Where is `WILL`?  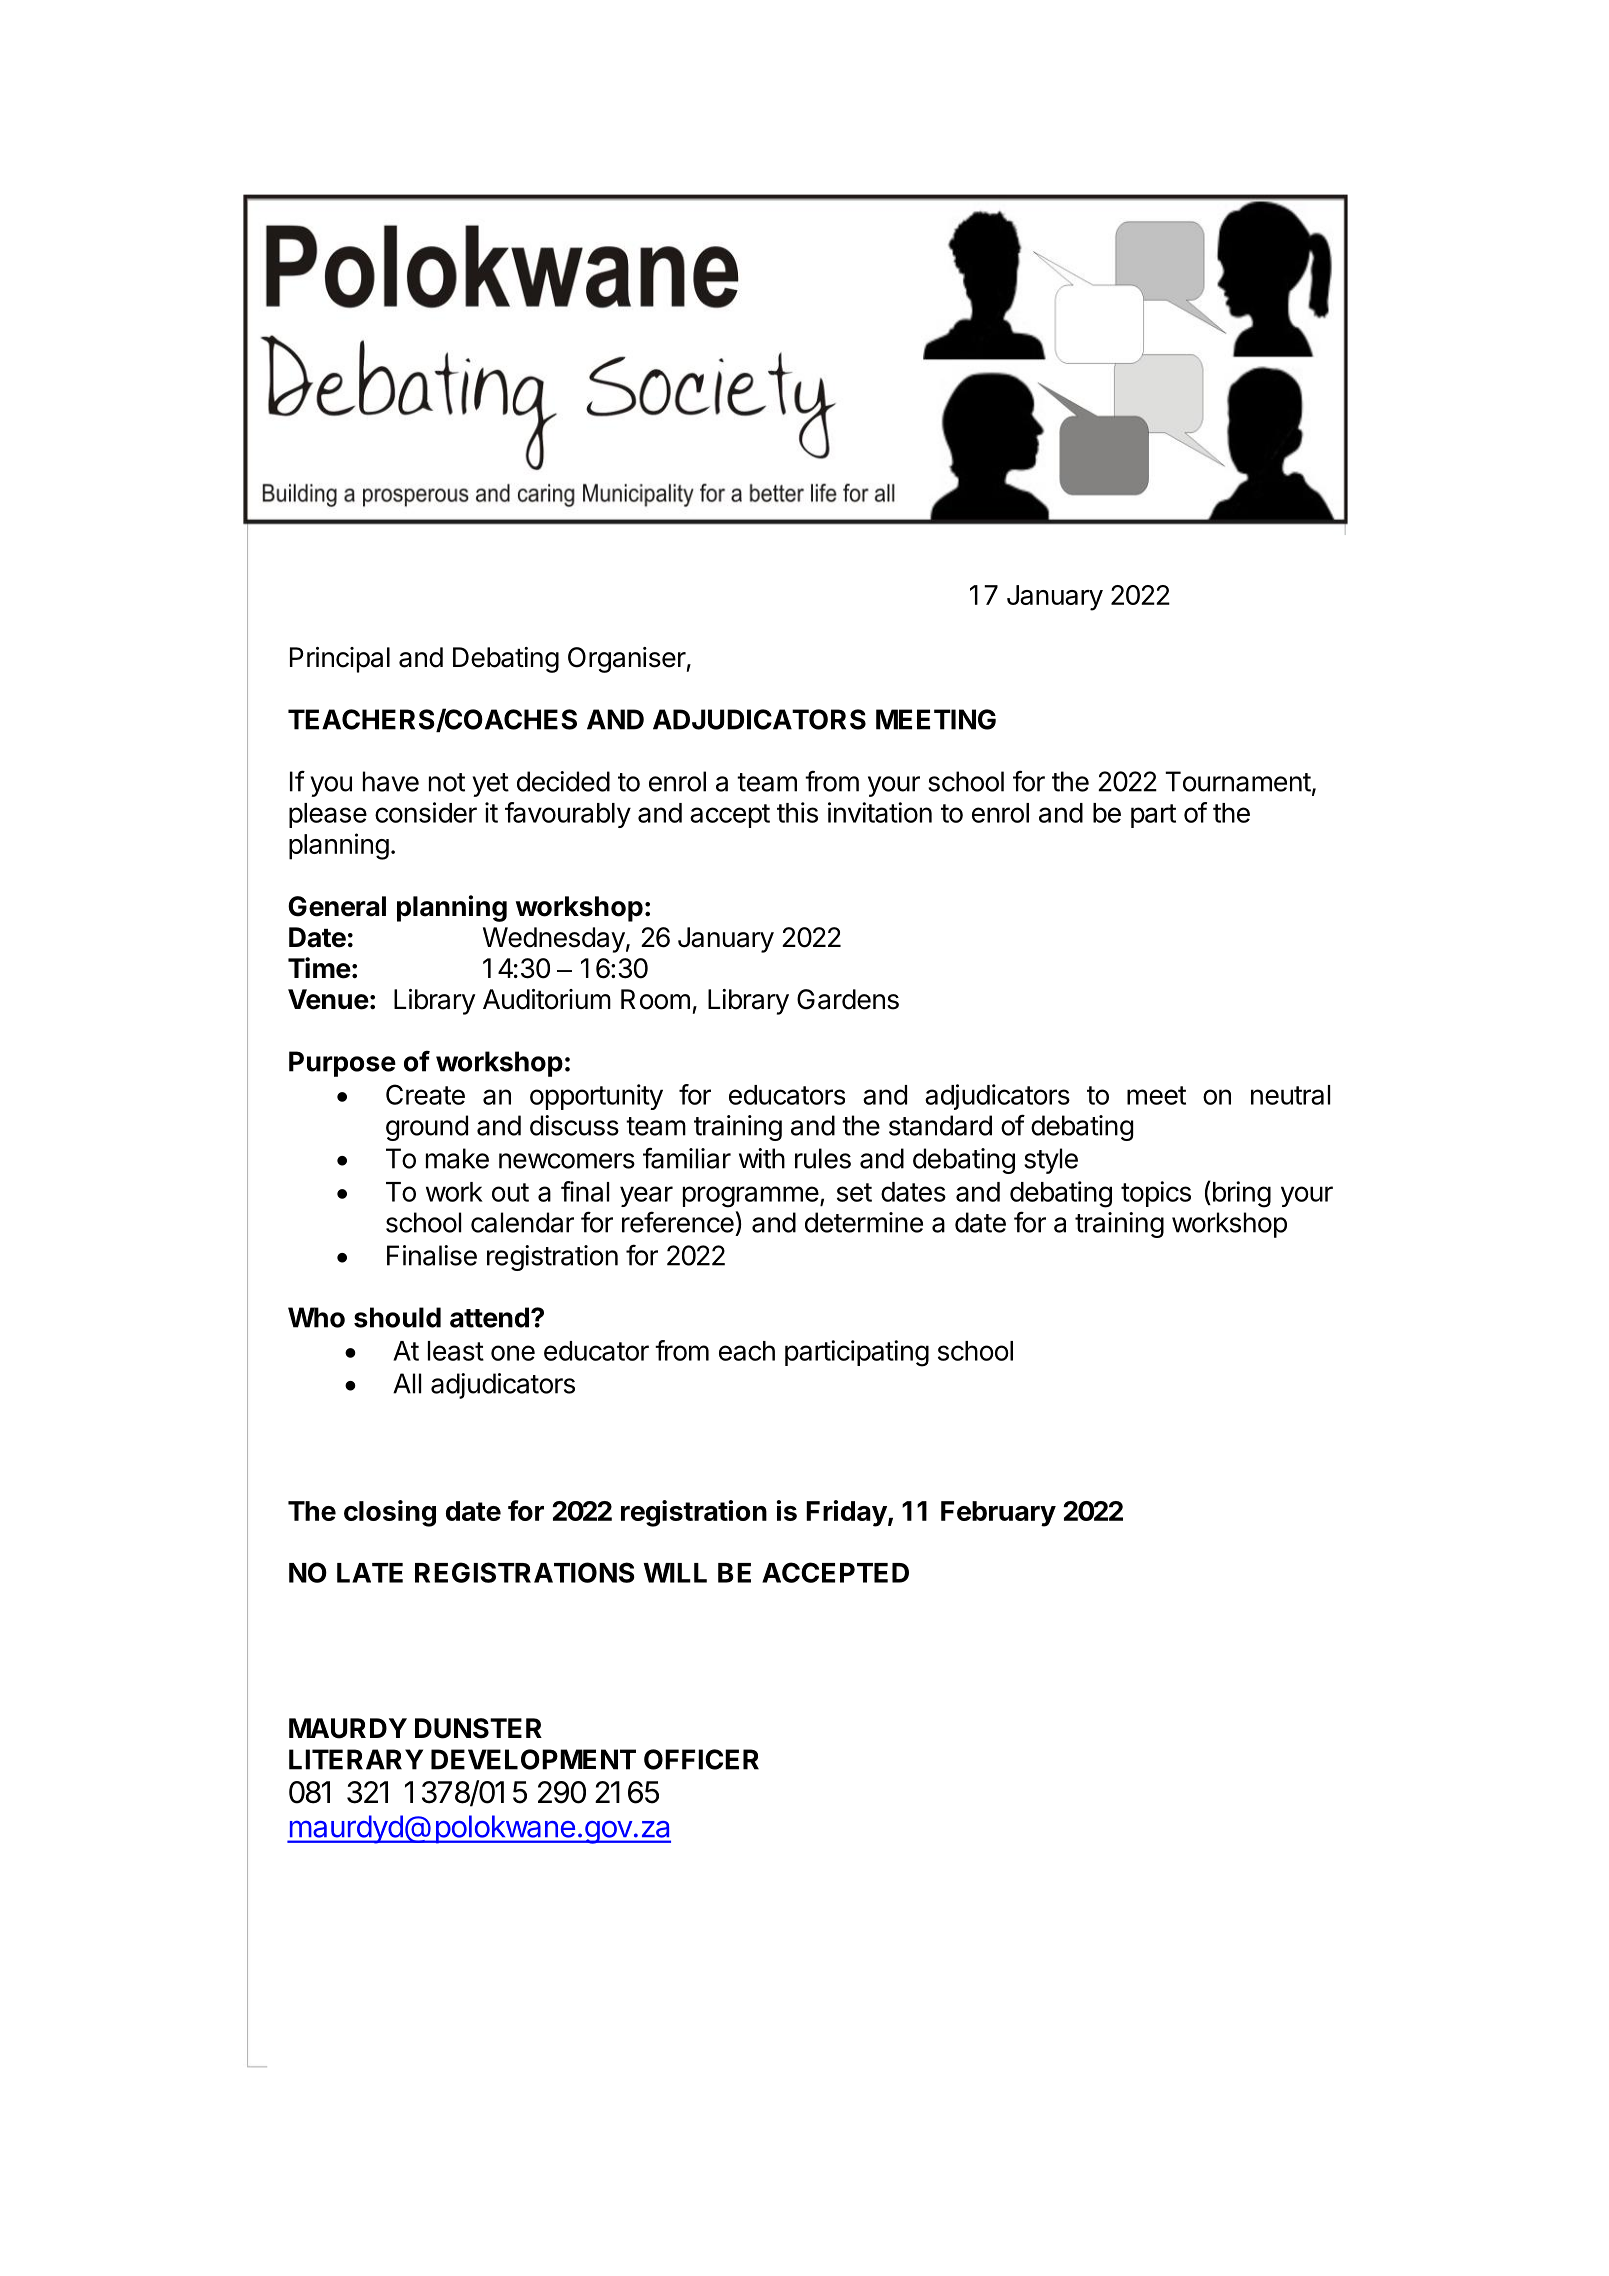 WILL is located at coordinates (675, 1573).
